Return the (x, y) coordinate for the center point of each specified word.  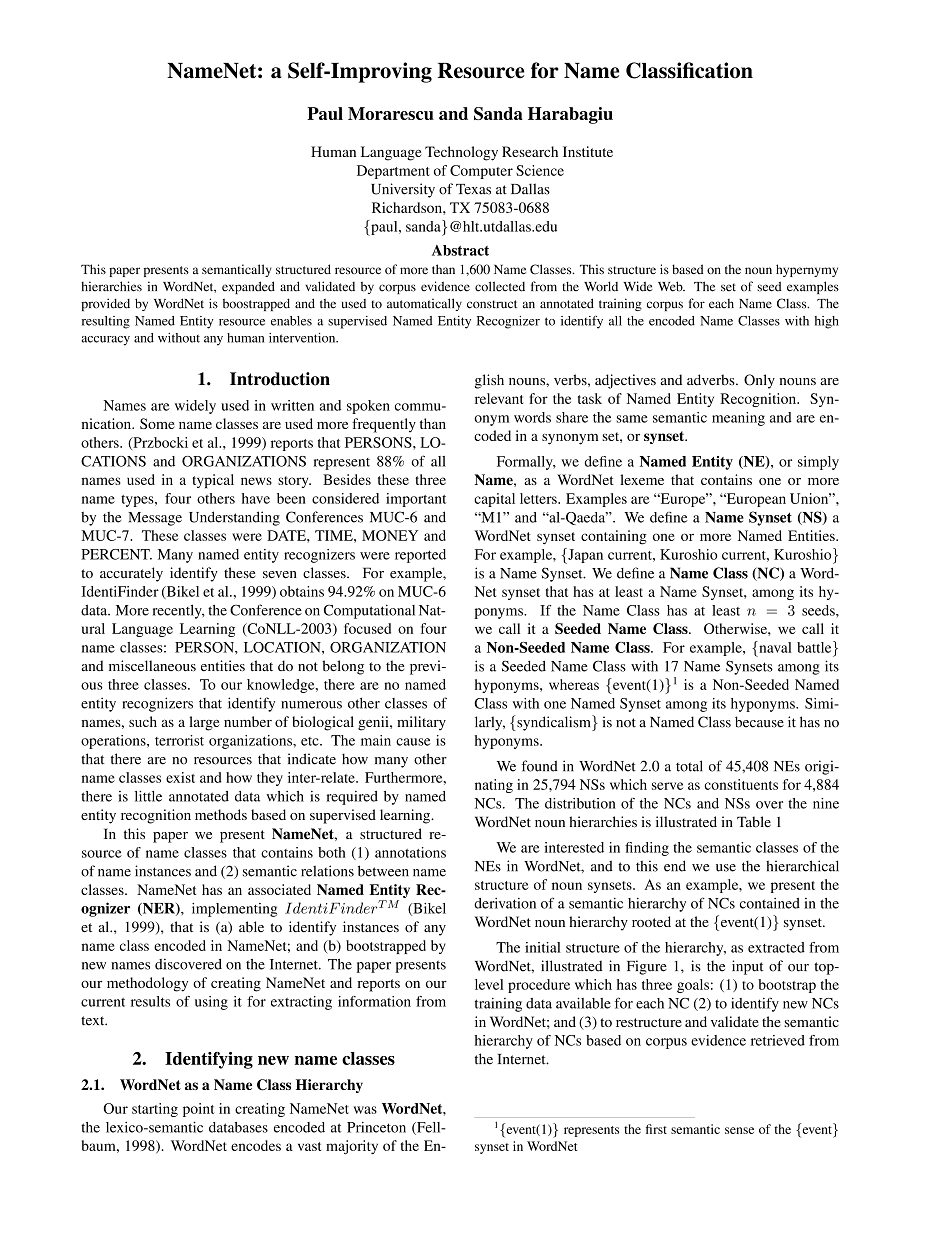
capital (494, 500)
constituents (741, 784)
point (198, 1110)
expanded (248, 287)
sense (739, 1130)
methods (221, 814)
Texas (473, 189)
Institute (588, 151)
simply (818, 463)
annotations (410, 852)
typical (213, 481)
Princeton (376, 1127)
